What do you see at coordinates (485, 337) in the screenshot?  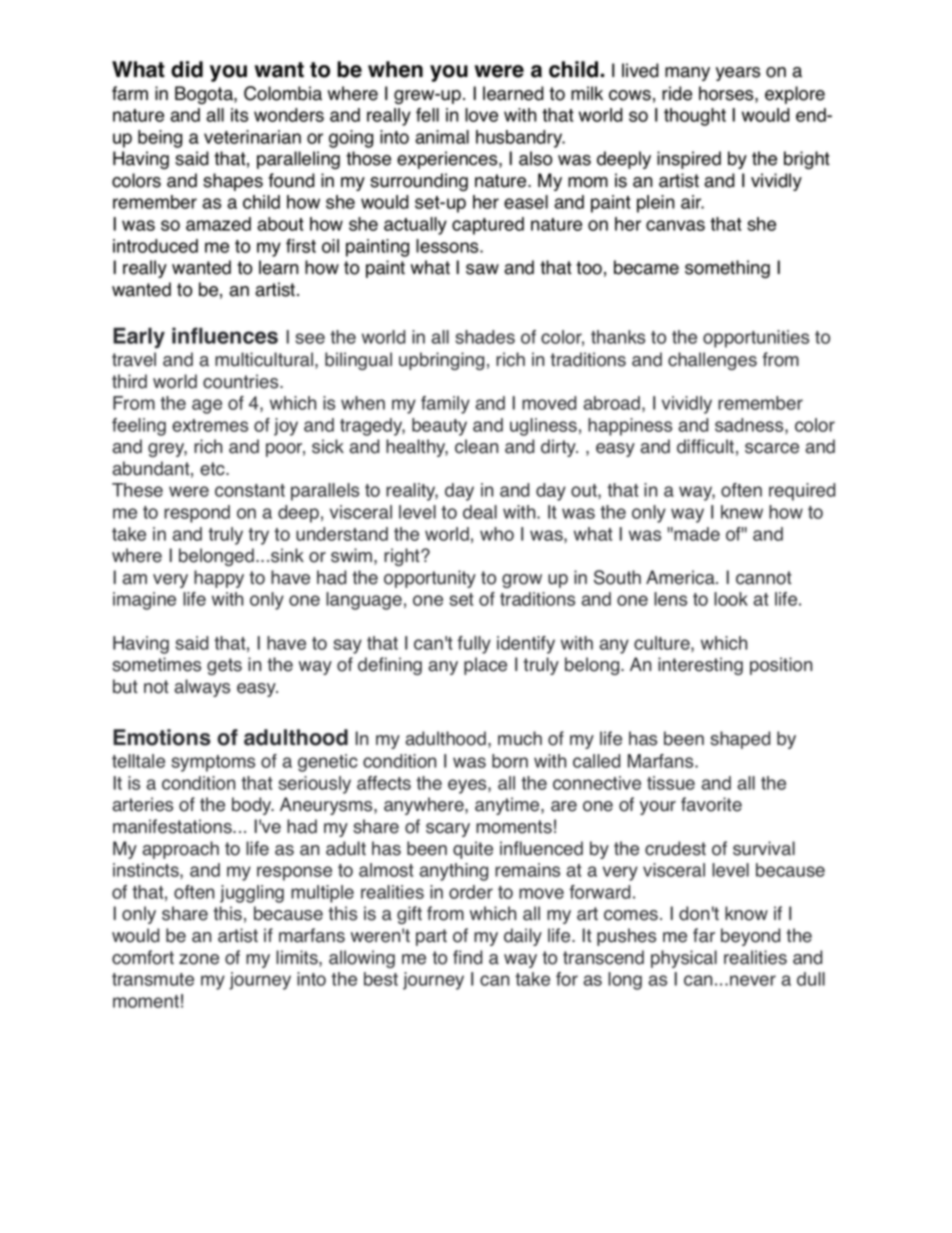 I see `shades` at bounding box center [485, 337].
